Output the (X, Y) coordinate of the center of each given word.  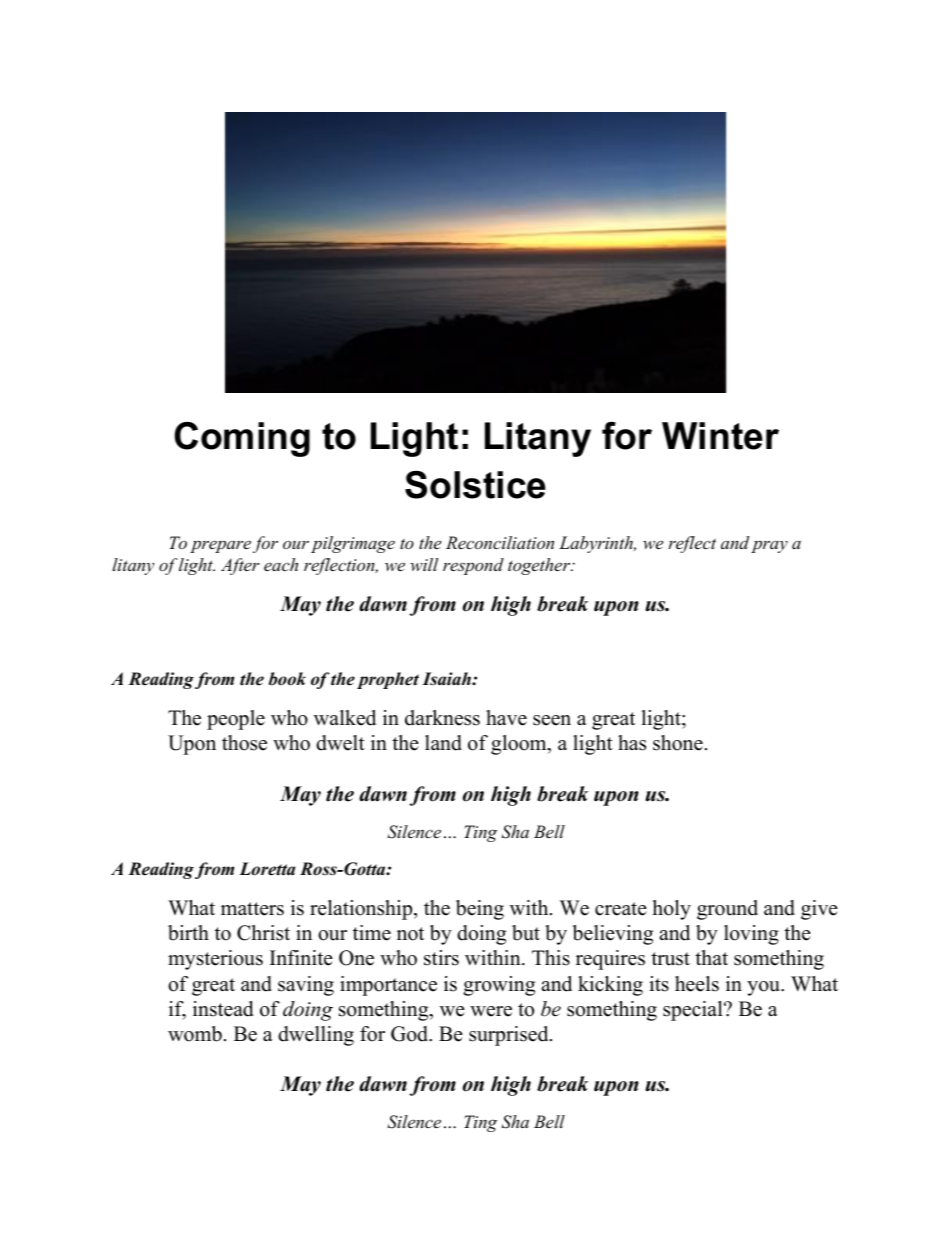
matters (252, 909)
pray (769, 547)
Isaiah (447, 679)
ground (727, 910)
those (244, 743)
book (287, 679)
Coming (242, 439)
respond (473, 566)
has (632, 743)
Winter (720, 436)
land (443, 743)
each (281, 564)
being (480, 910)
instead (223, 1009)
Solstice (475, 485)
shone (678, 743)
